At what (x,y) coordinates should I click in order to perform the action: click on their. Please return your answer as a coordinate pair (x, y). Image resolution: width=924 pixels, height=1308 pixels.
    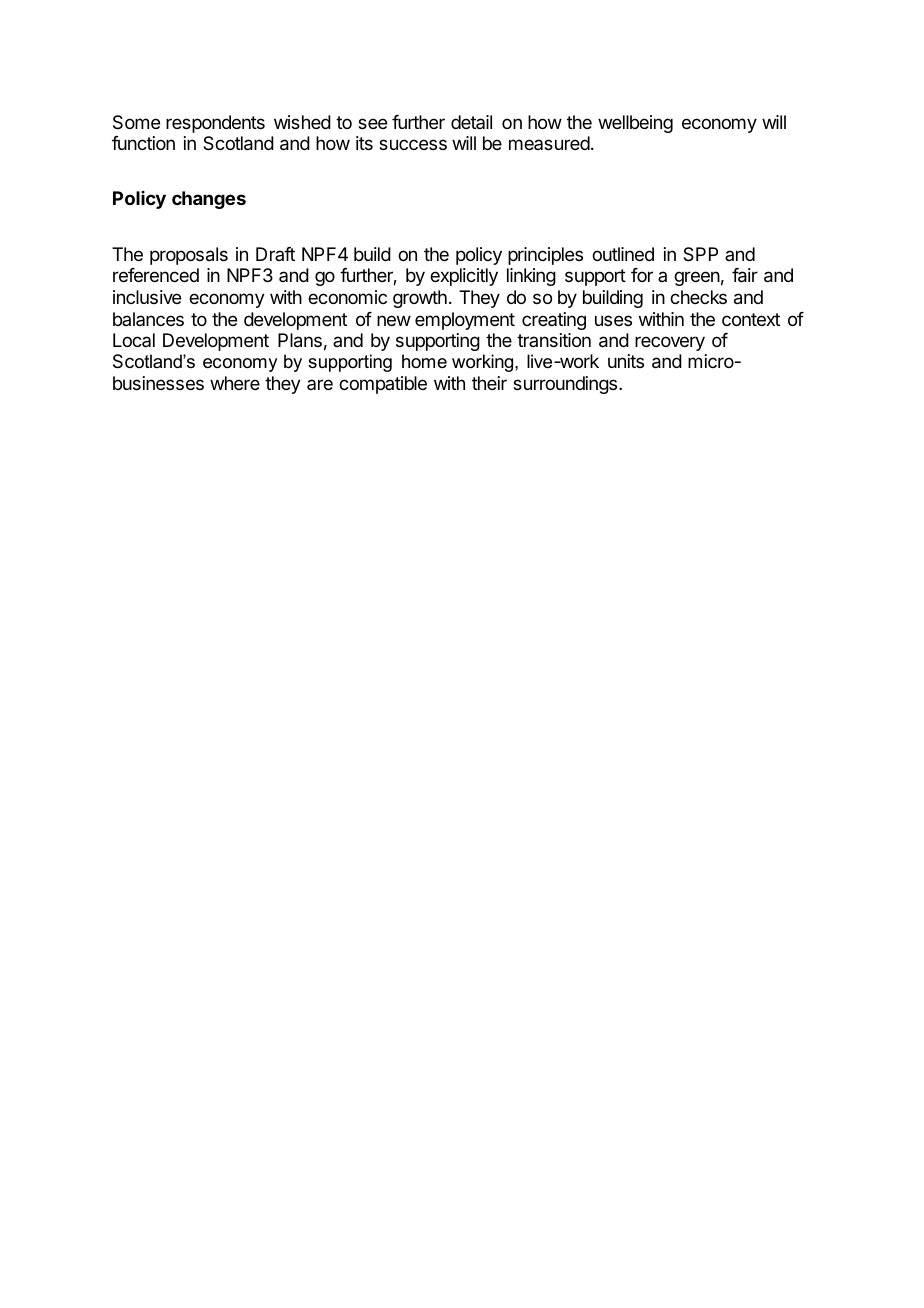
    Looking at the image, I should click on (489, 383).
